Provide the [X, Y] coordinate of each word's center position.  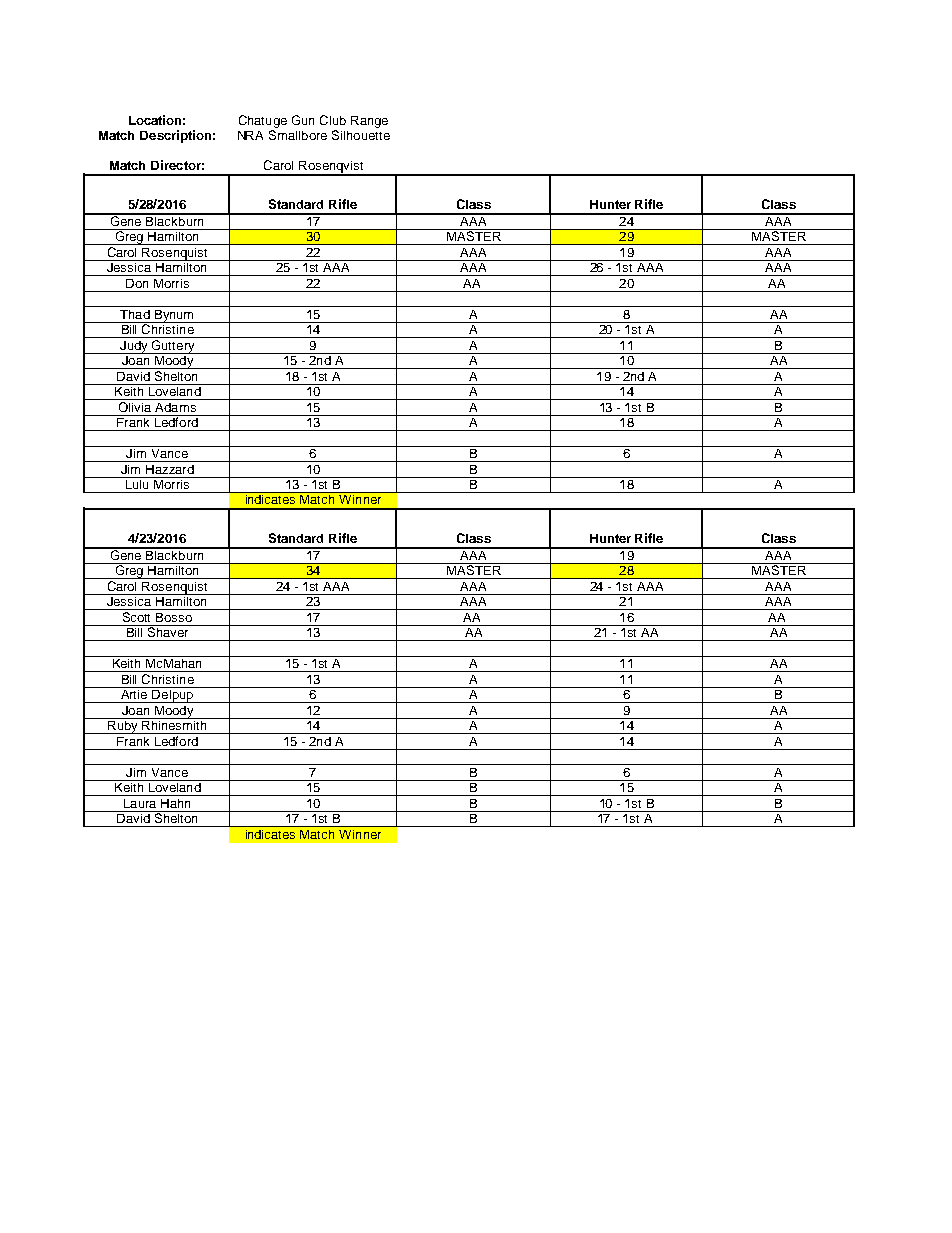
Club [333, 120]
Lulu [137, 483]
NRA [250, 135]
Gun [303, 120]
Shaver [168, 631]
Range [369, 122]
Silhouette [361, 135]
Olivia [135, 405]
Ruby [123, 726]
